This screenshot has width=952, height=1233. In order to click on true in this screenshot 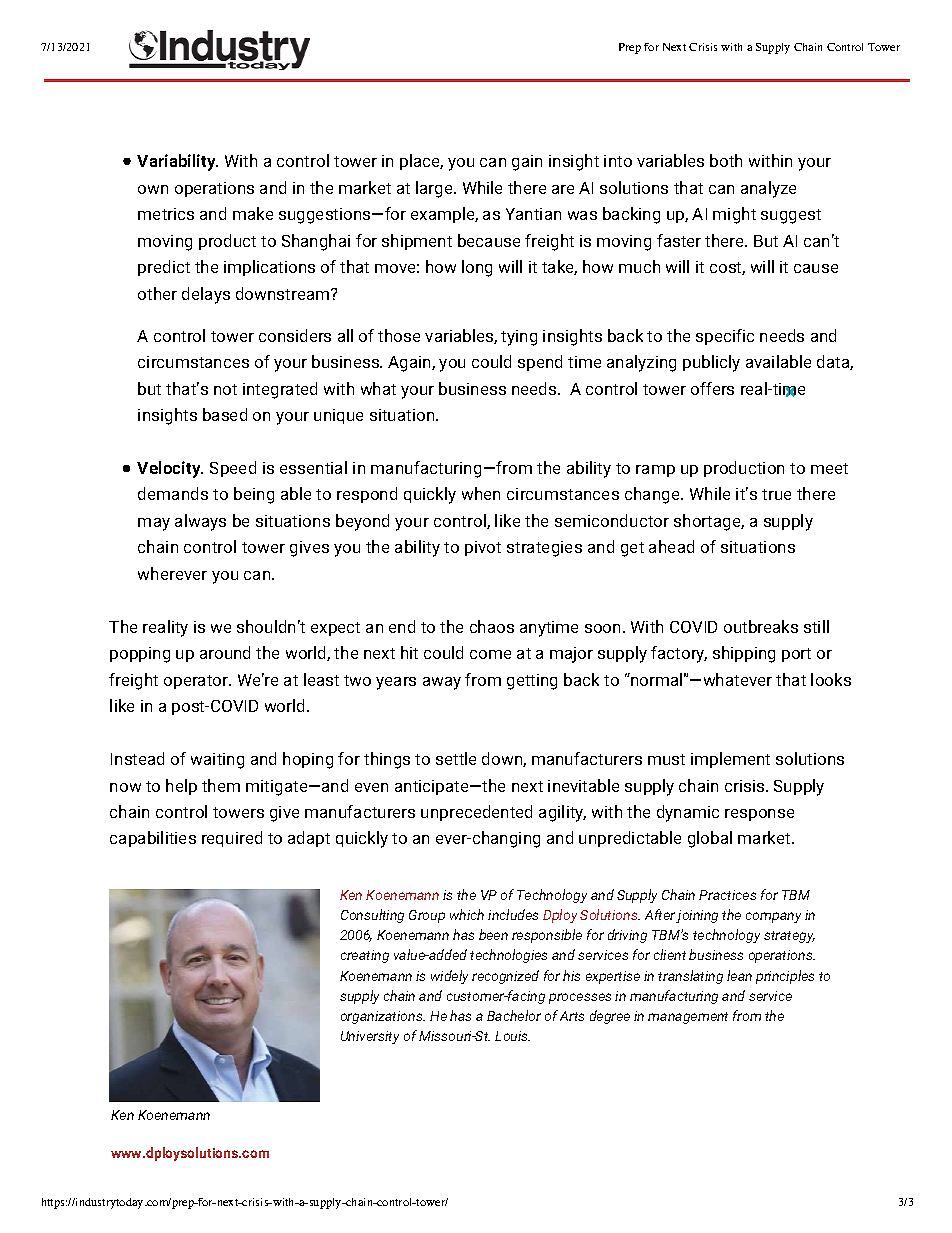, I will do `click(776, 494)`.
